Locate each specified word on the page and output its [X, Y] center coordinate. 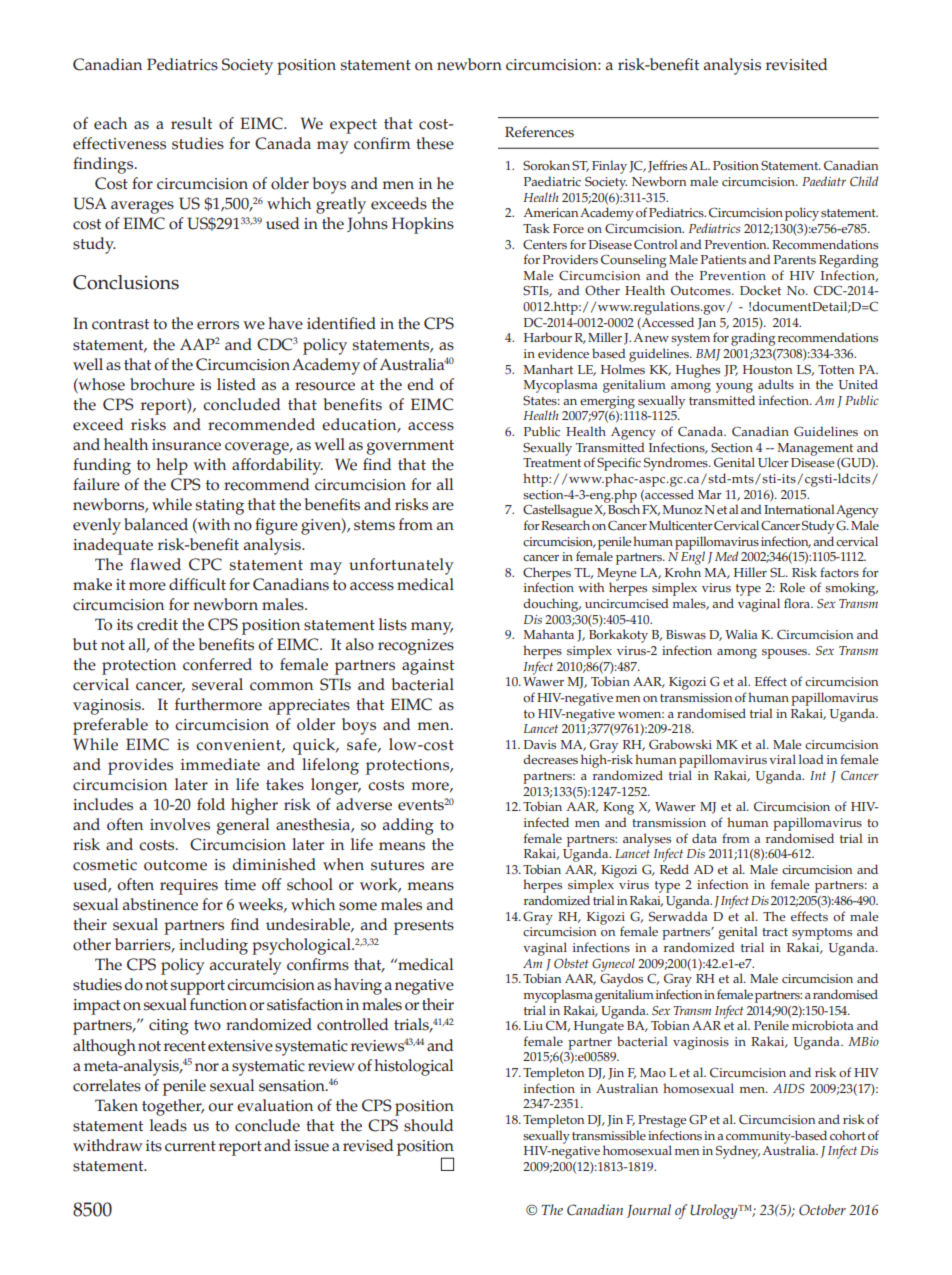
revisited [797, 64]
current [190, 1146]
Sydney [738, 1152]
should [429, 1125]
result [191, 123]
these [435, 143]
